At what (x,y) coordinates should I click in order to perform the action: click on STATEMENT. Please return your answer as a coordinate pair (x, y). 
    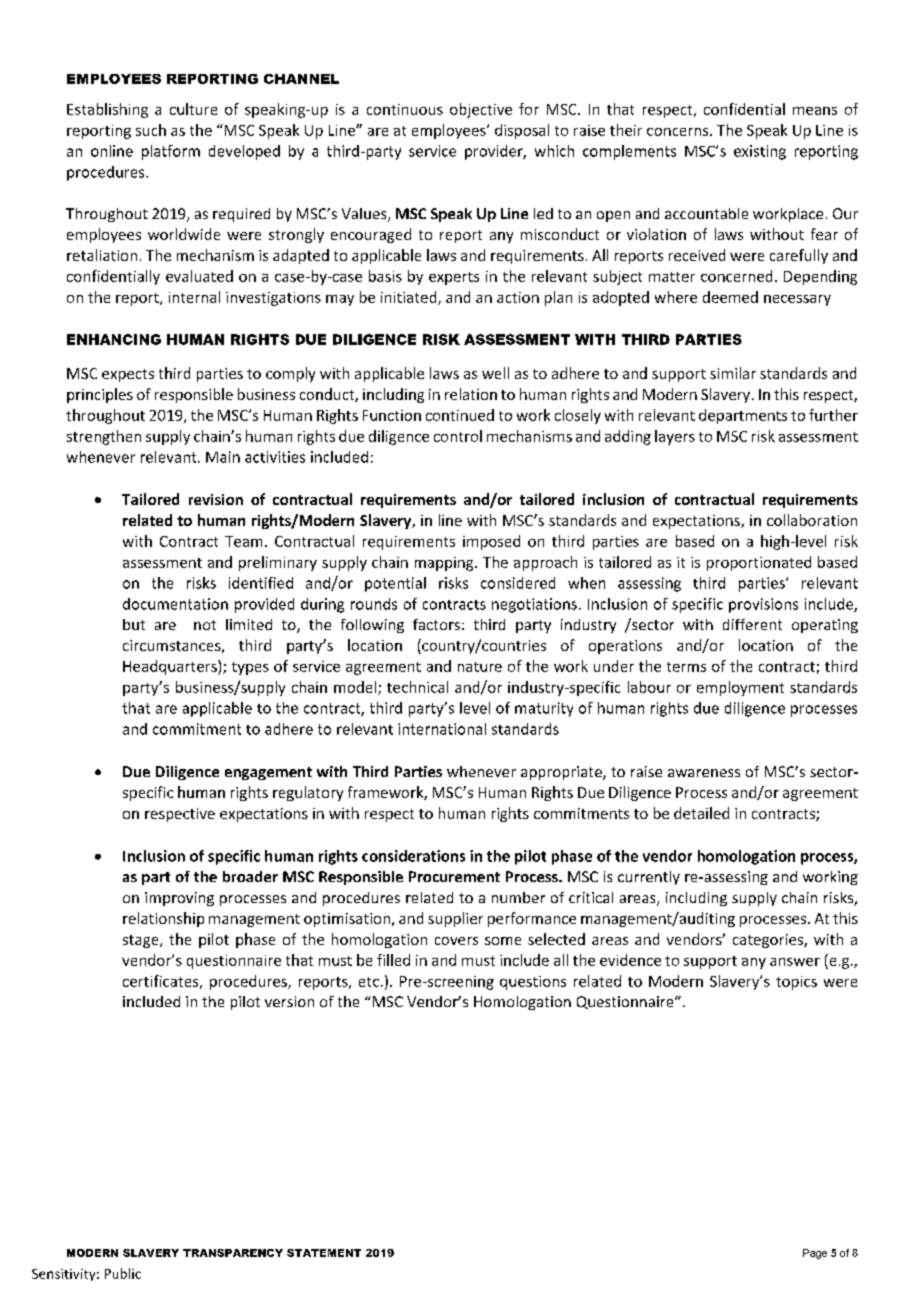
    Looking at the image, I should click on (324, 1253).
